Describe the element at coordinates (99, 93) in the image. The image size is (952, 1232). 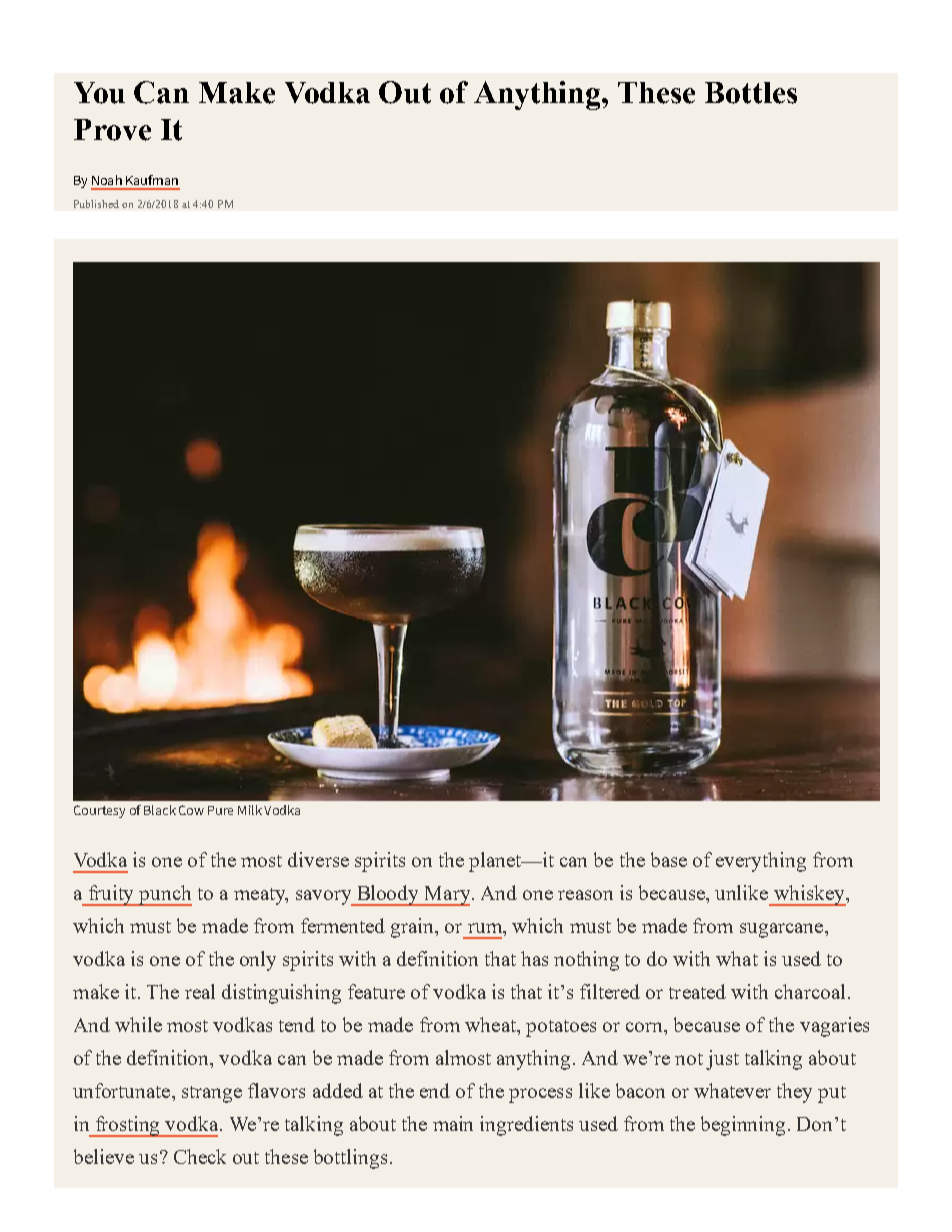
I see `You` at that location.
